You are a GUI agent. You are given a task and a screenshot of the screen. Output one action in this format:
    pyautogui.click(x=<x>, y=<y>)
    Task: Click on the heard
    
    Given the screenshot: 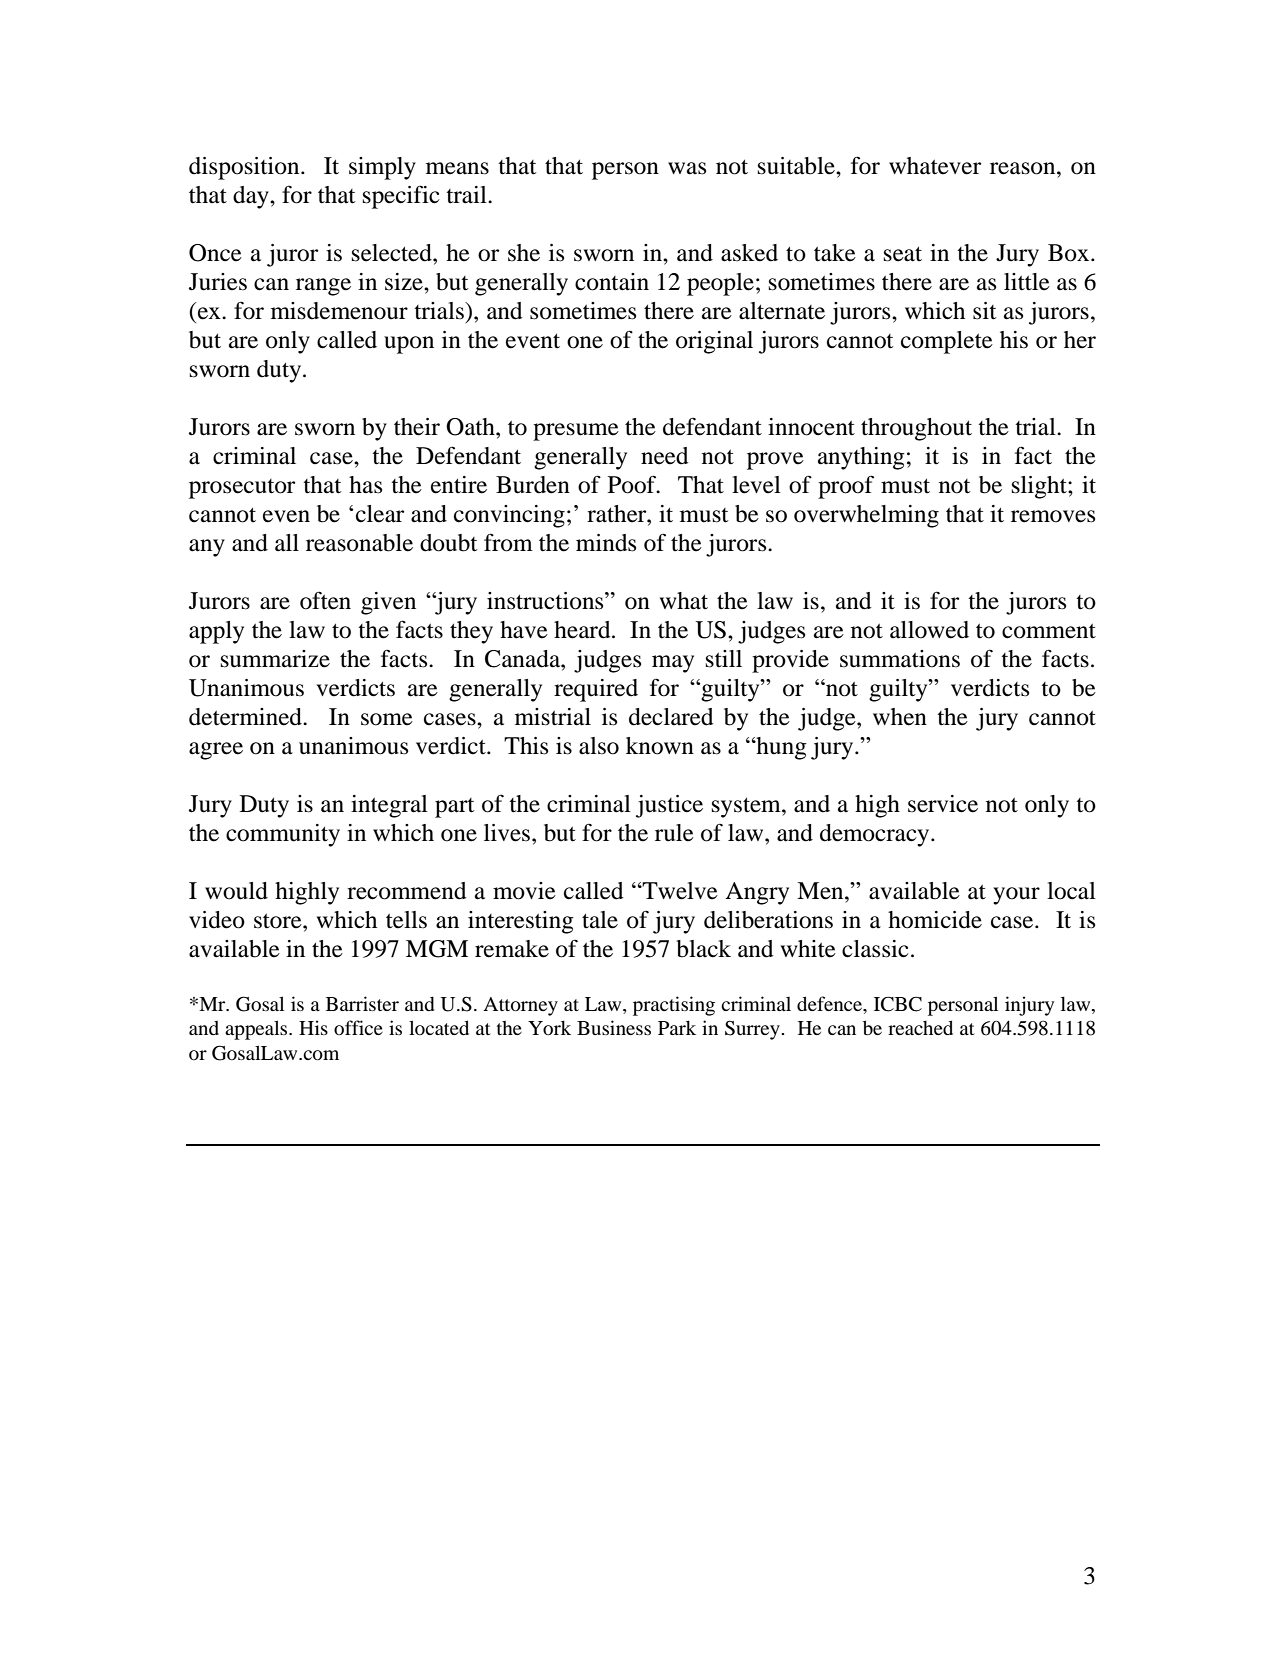 What is the action you would take?
    pyautogui.click(x=583, y=630)
